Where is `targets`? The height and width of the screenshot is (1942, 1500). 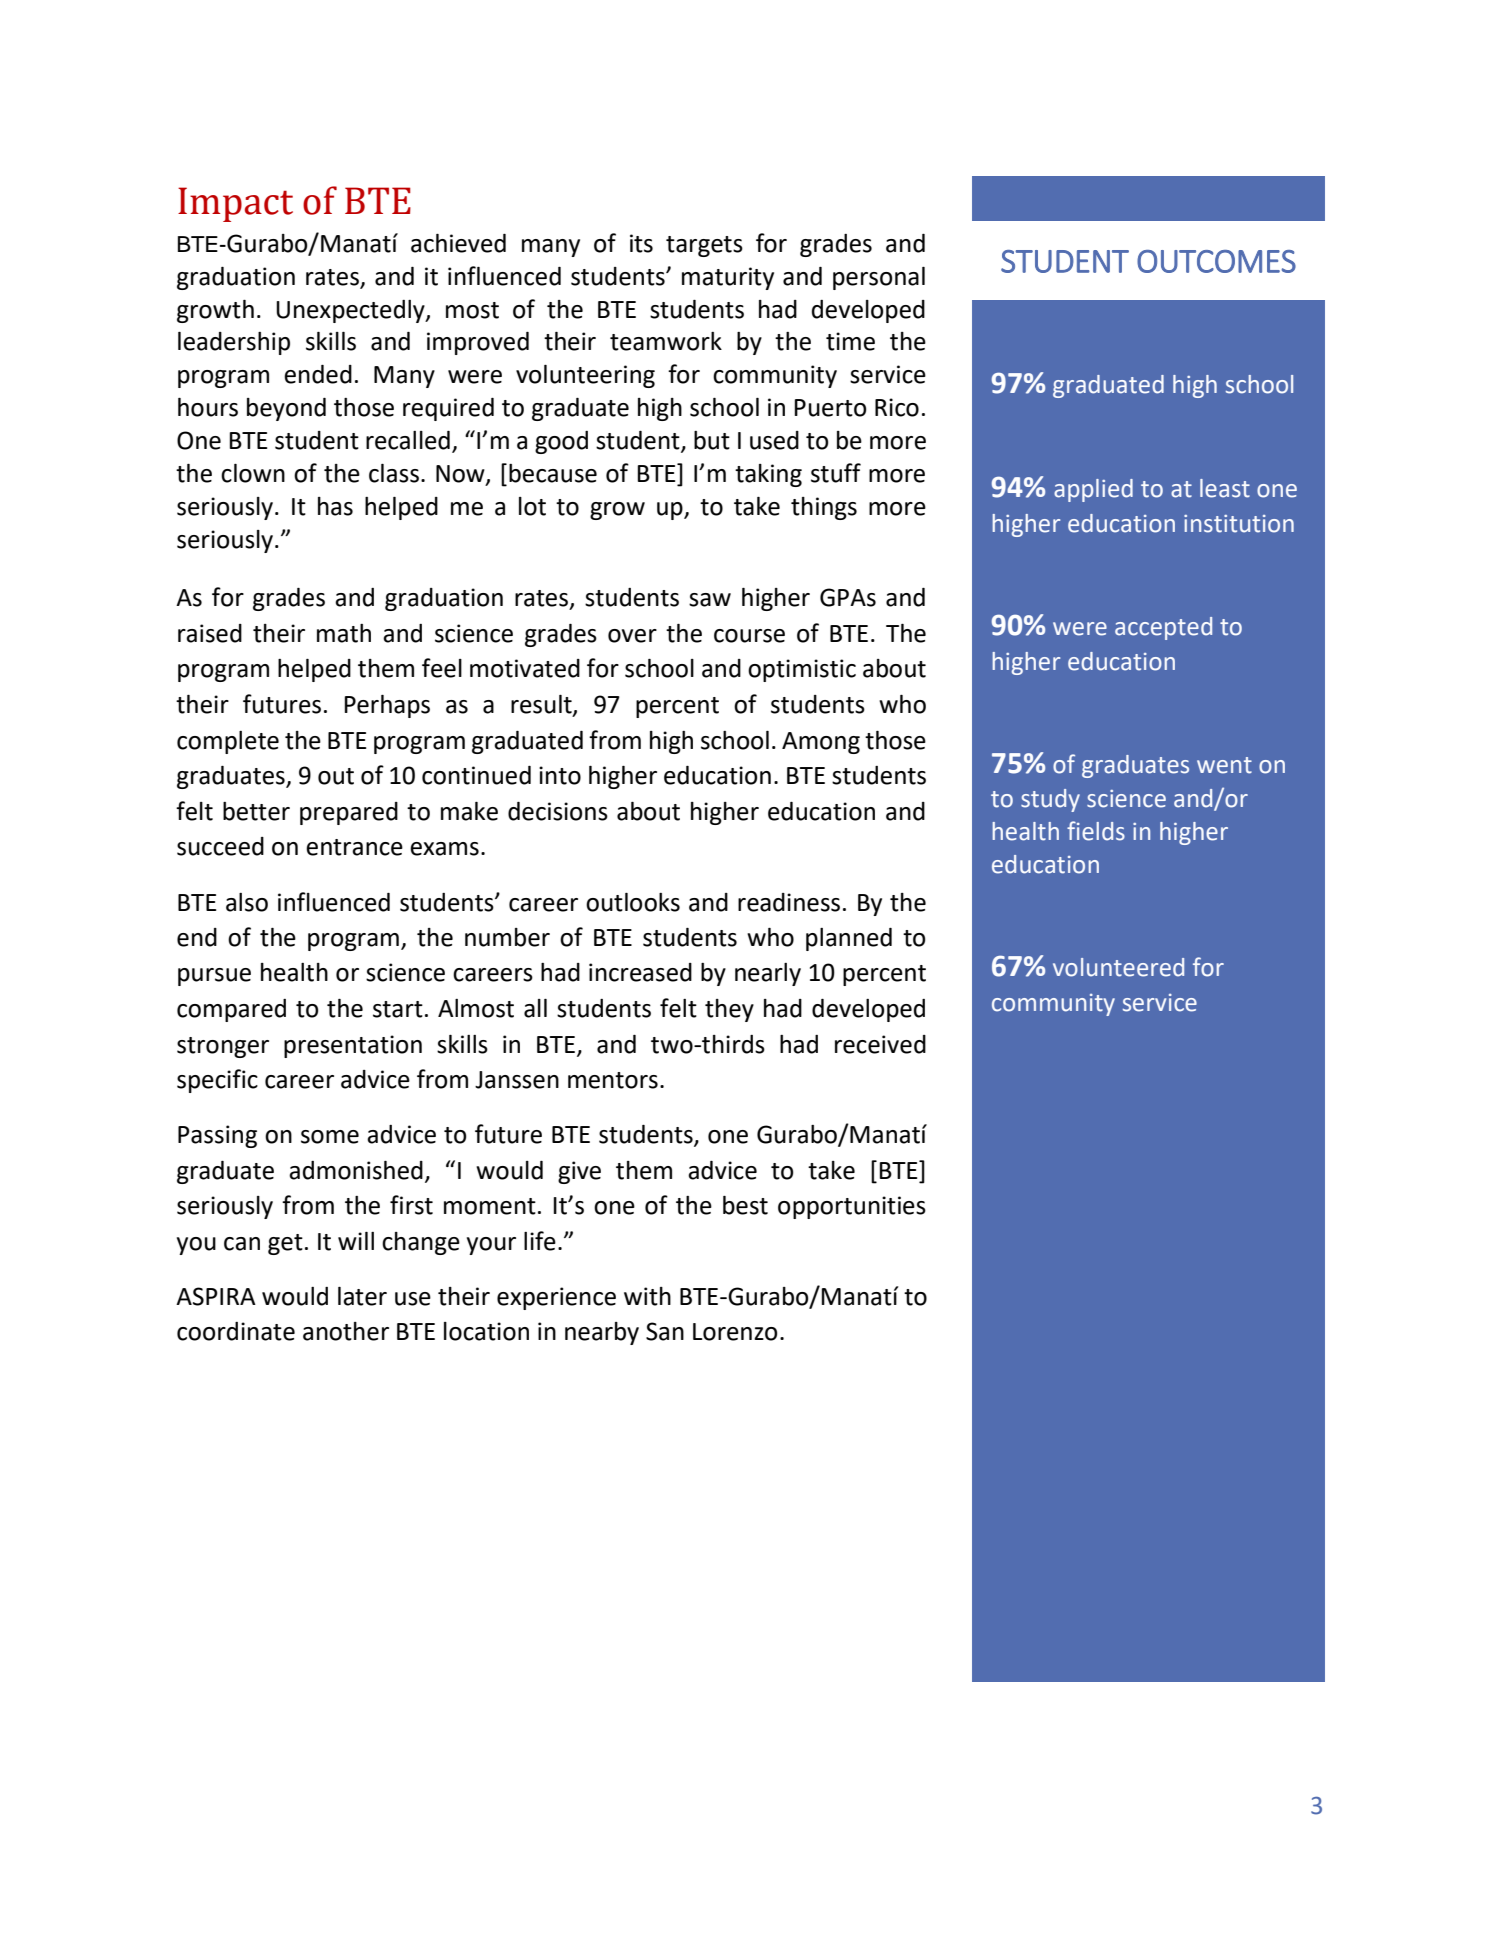 targets is located at coordinates (704, 246).
